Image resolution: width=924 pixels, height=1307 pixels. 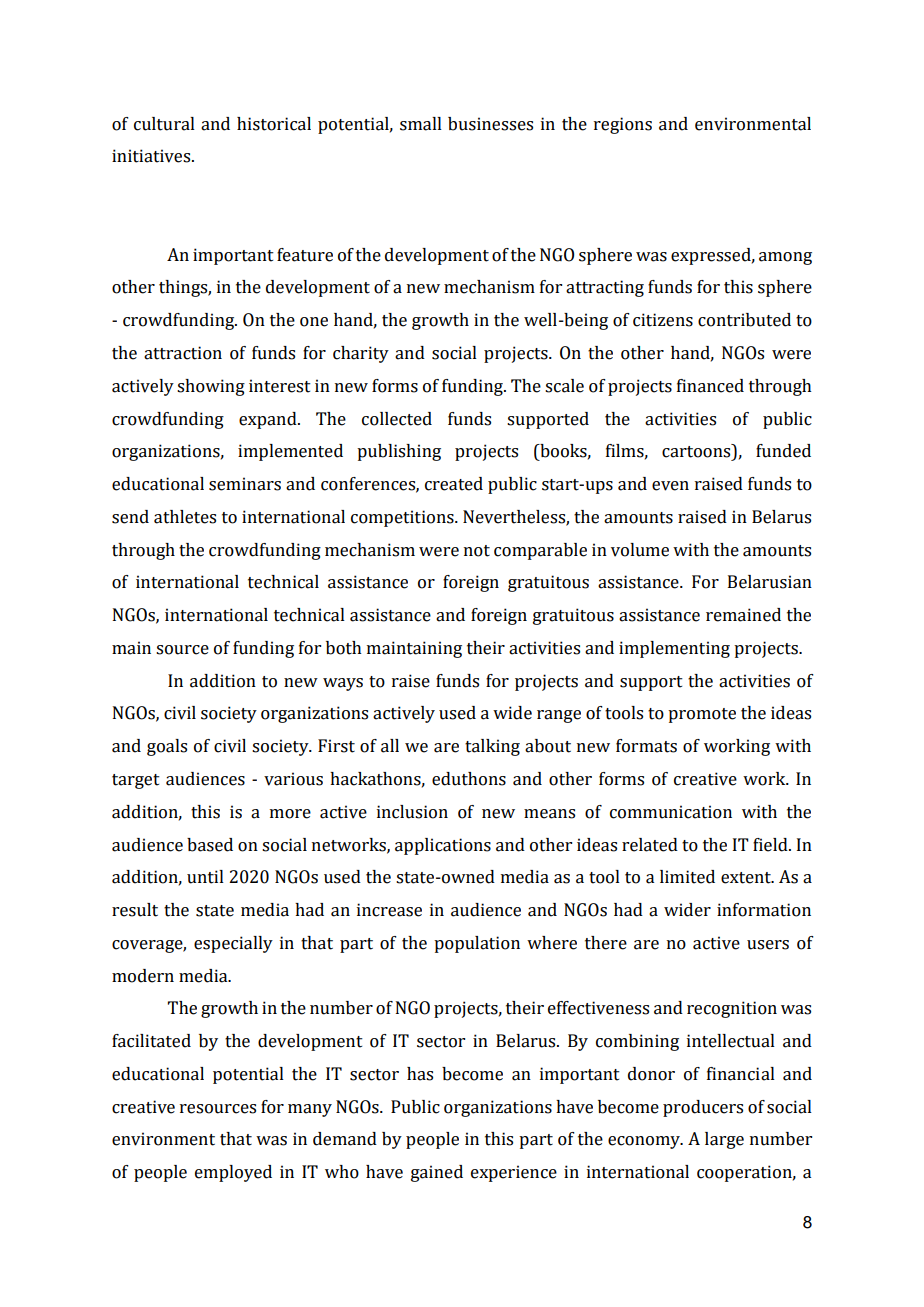 What do you see at coordinates (671, 812) in the screenshot?
I see `communication` at bounding box center [671, 812].
